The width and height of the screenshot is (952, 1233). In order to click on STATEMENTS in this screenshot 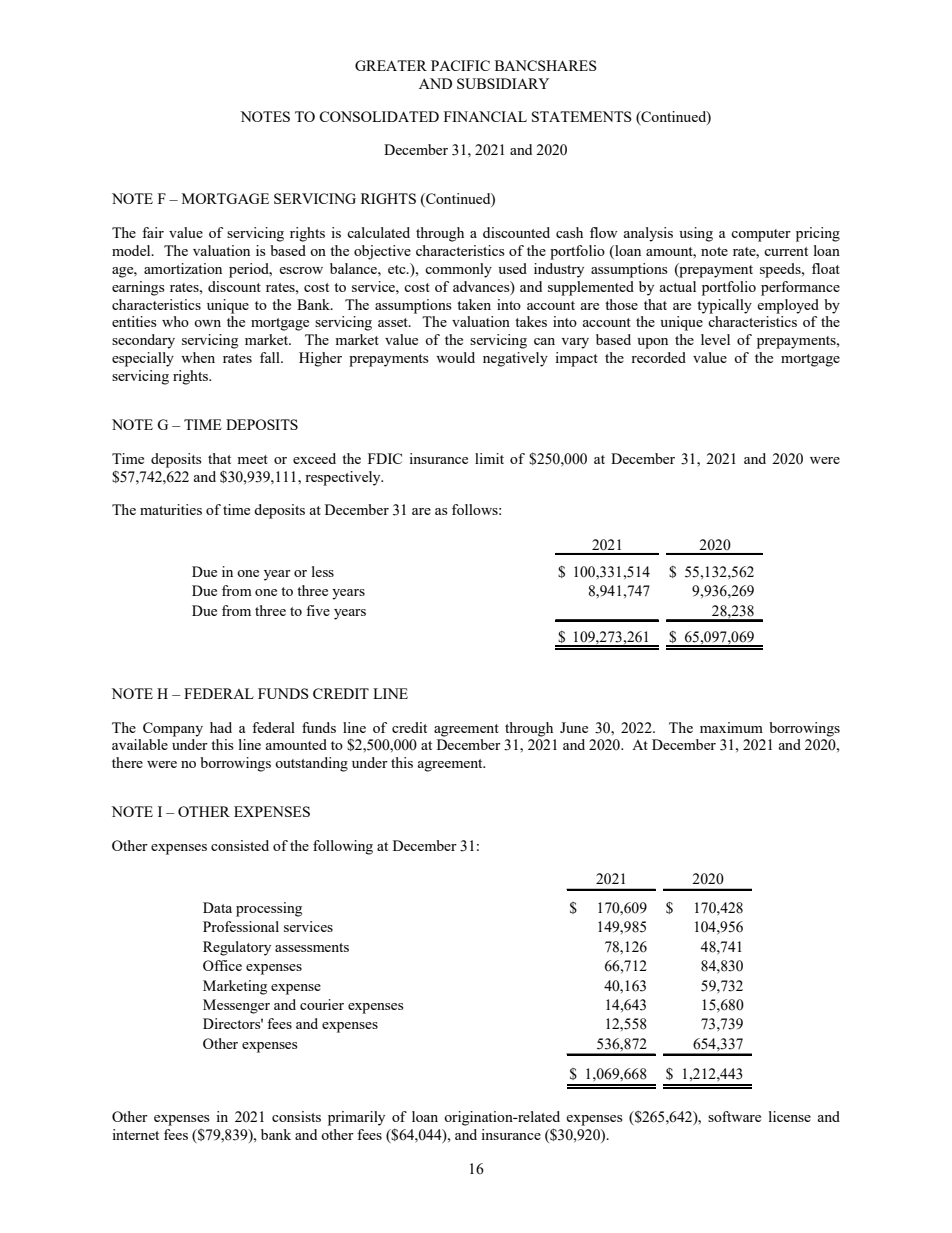, I will do `click(582, 116)`.
